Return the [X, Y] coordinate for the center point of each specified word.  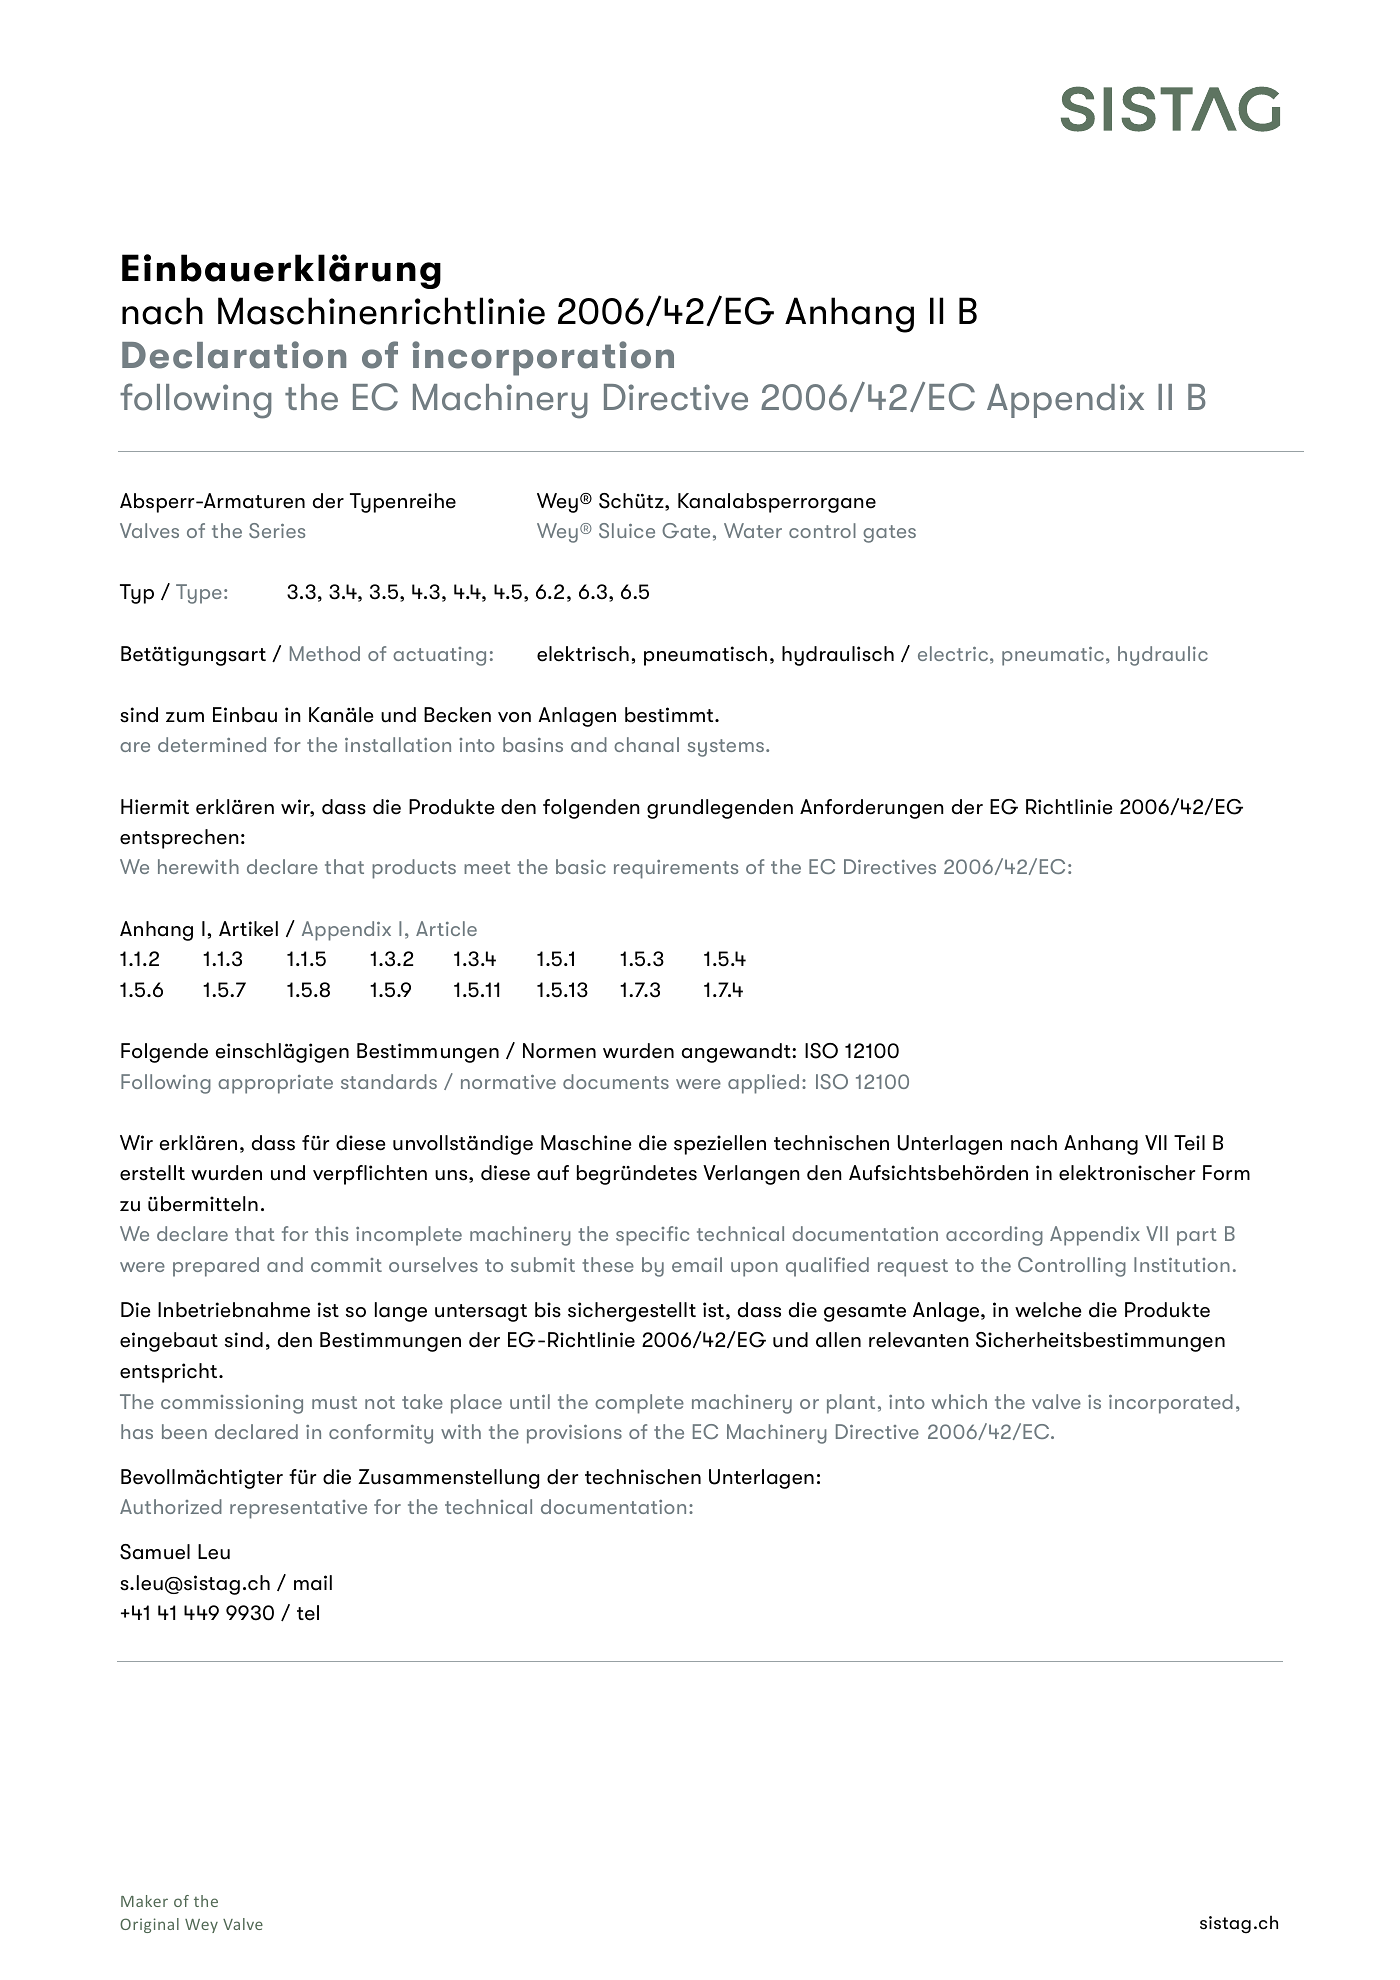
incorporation [543, 358]
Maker [144, 1901]
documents [616, 1081]
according [994, 1236]
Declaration [234, 355]
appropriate [275, 1084]
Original [149, 1925]
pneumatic [1053, 656]
